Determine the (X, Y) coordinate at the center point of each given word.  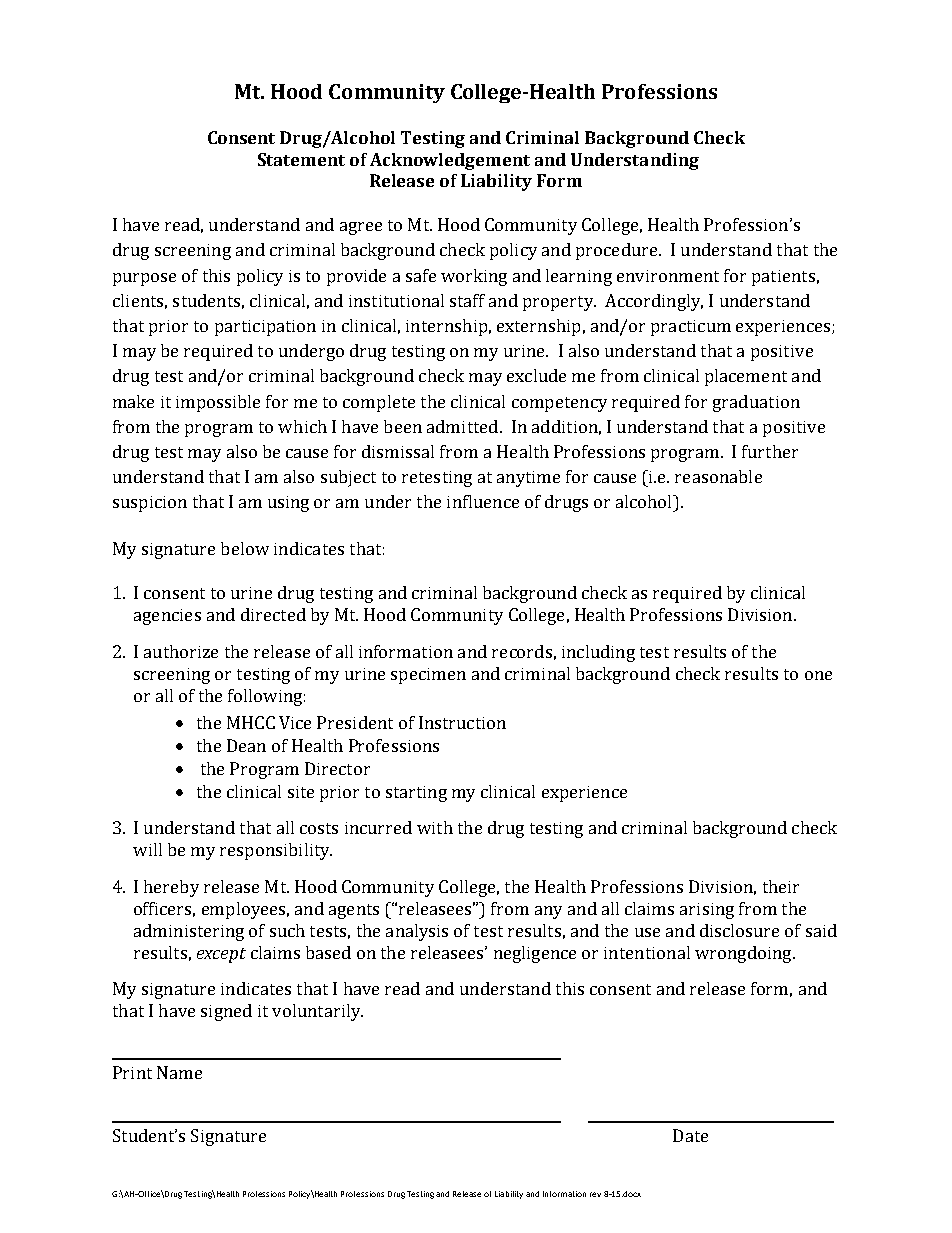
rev (595, 1194)
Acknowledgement (450, 161)
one (818, 675)
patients (783, 278)
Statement (301, 159)
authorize (181, 651)
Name (179, 1072)
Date (690, 1135)
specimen (428, 676)
